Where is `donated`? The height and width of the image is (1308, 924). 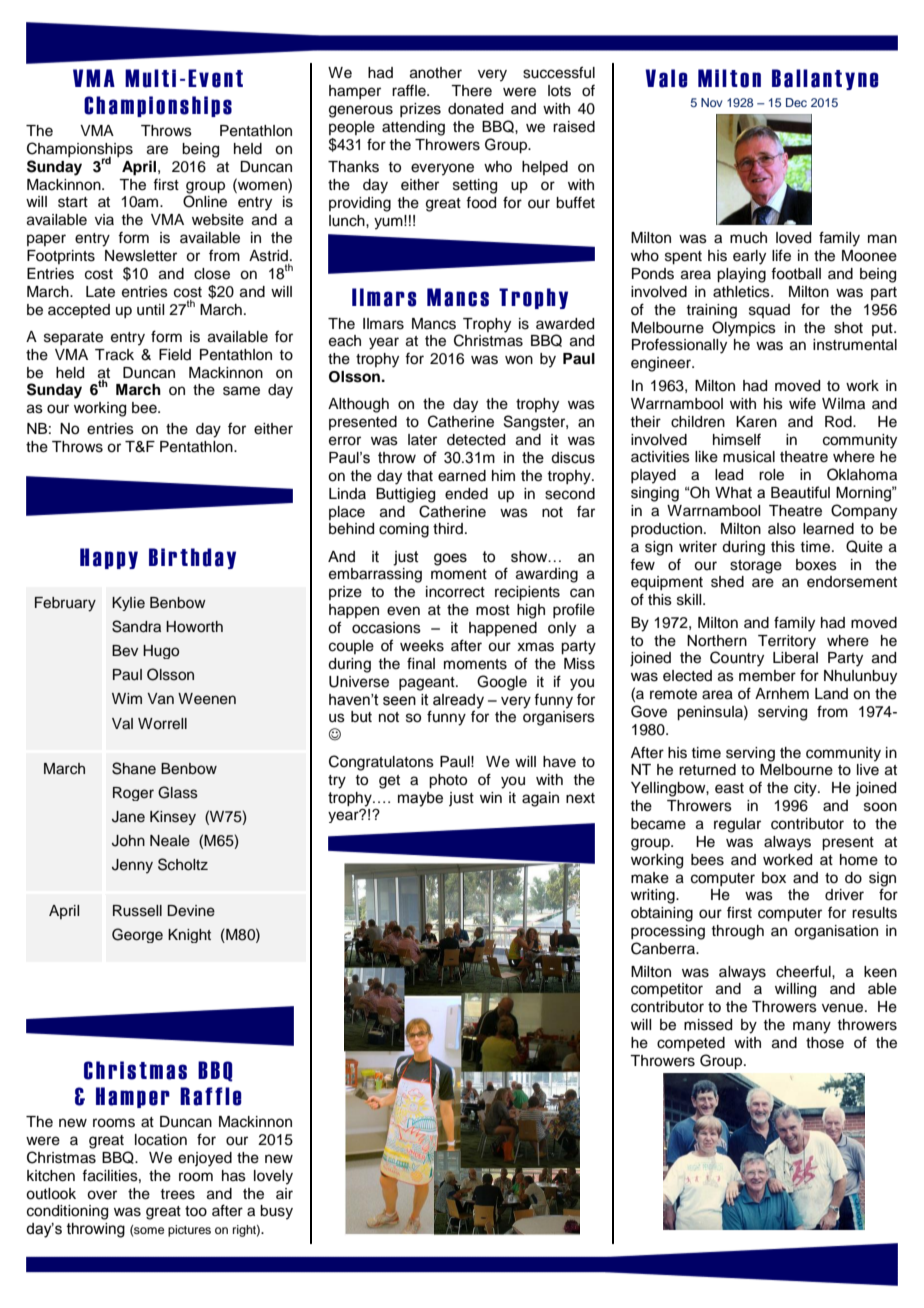 donated is located at coordinates (475, 109).
